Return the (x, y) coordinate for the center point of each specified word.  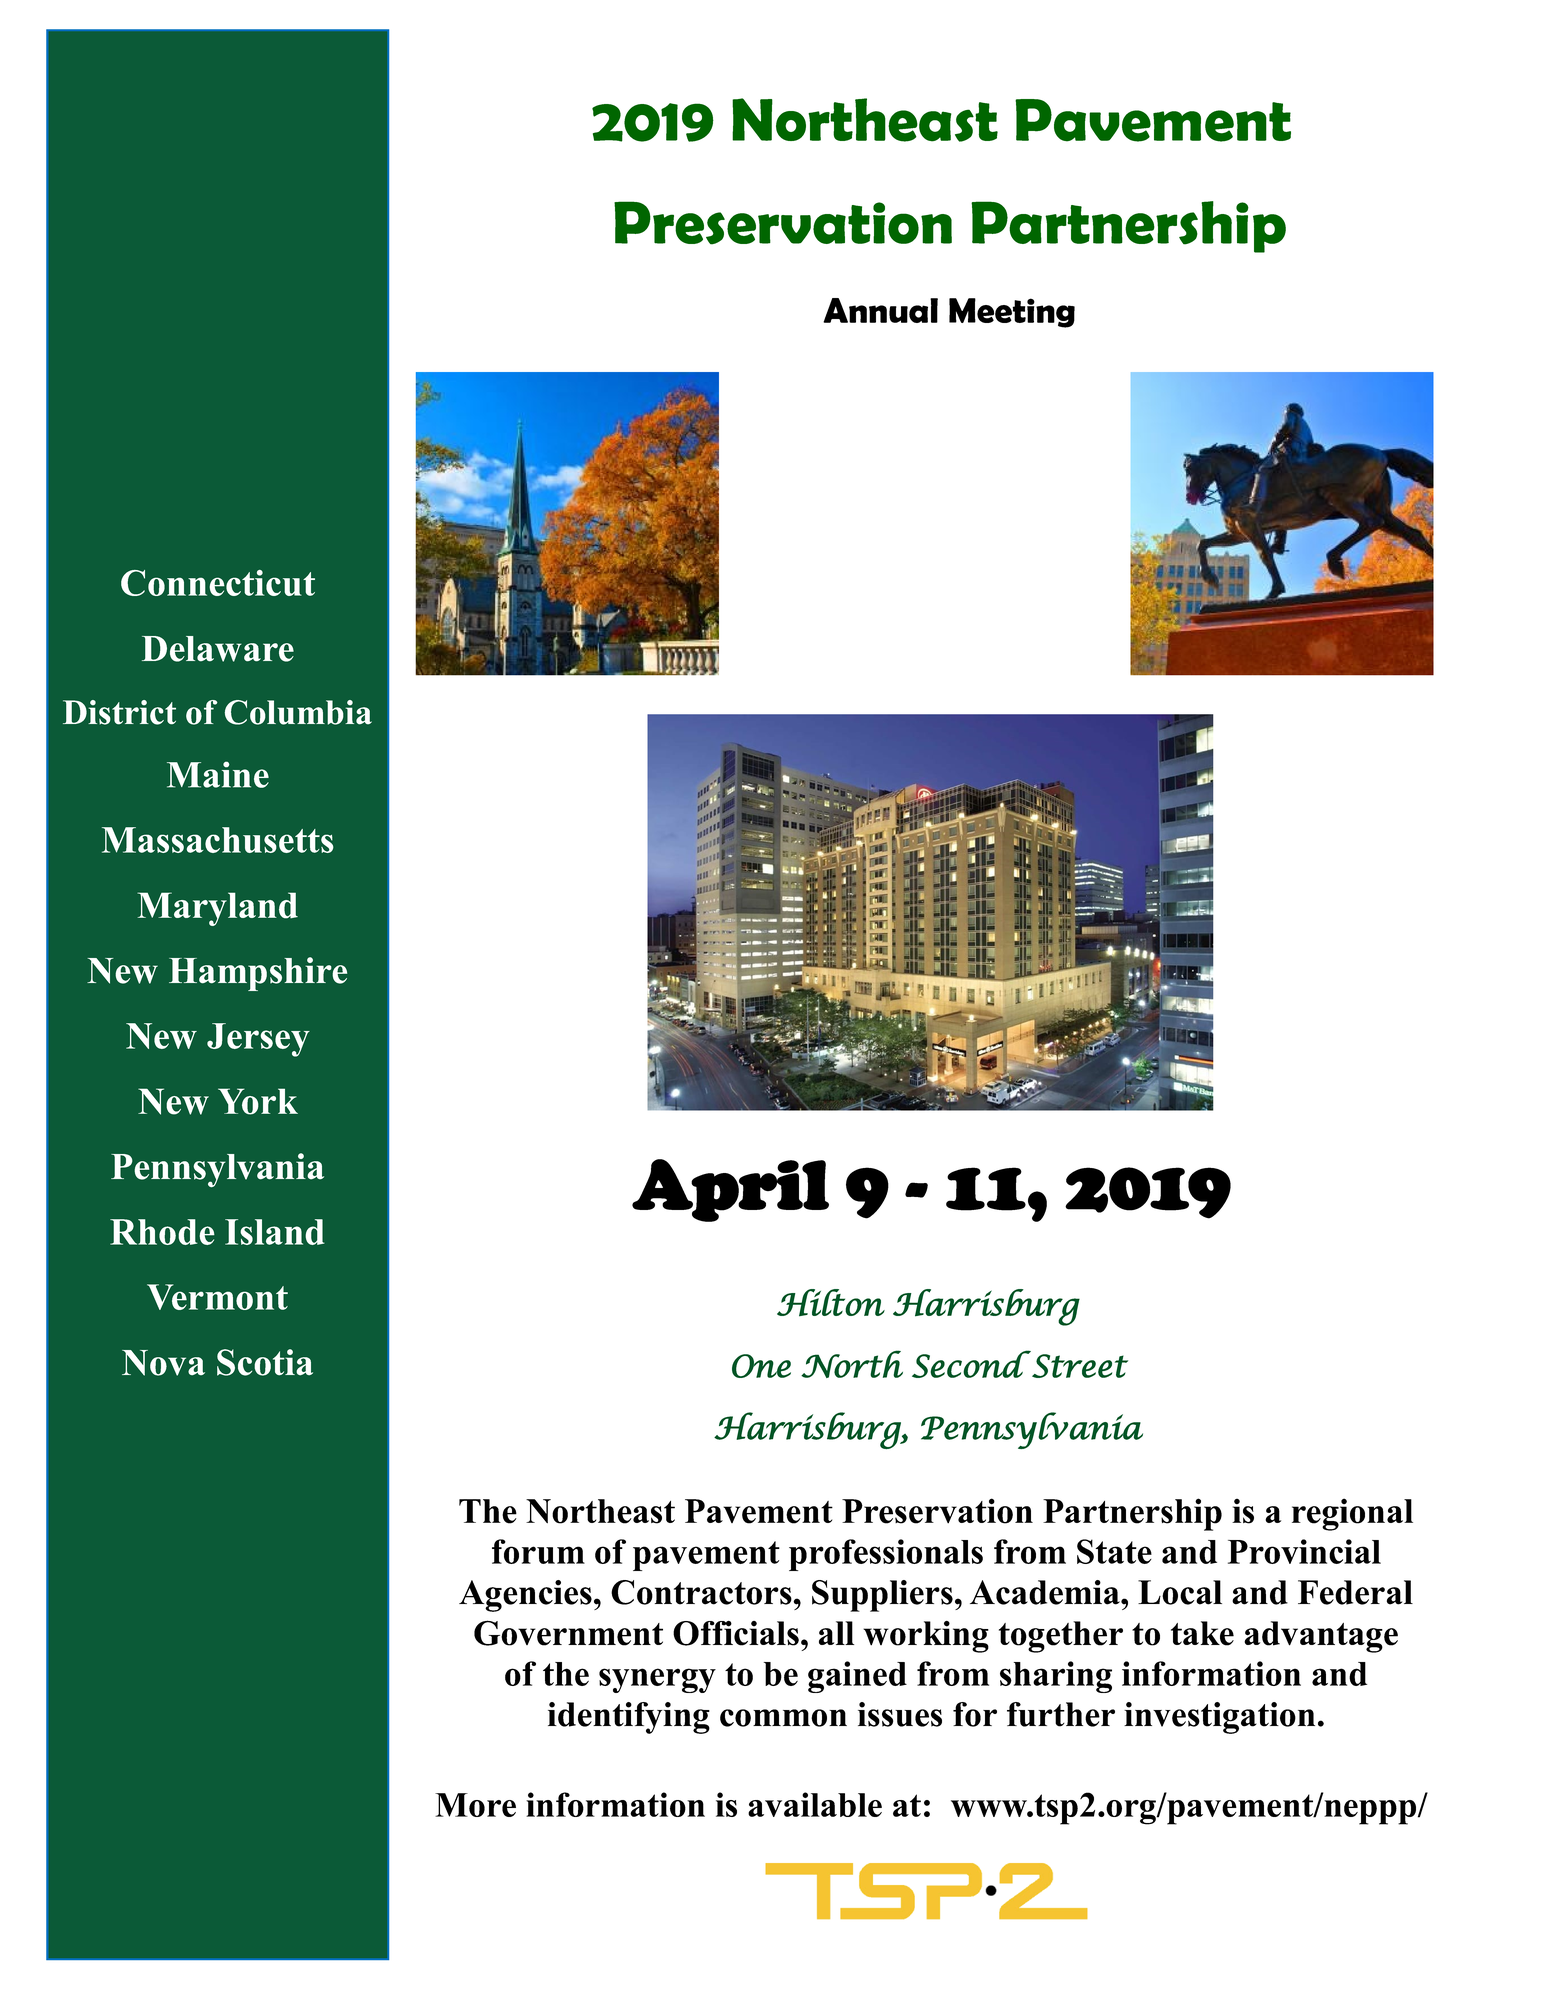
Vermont (217, 1297)
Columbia (298, 712)
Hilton (831, 1303)
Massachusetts (218, 840)
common (783, 1718)
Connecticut (218, 583)
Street (1080, 1366)
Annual (880, 310)
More (475, 1805)
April (730, 1190)
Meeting (1012, 313)
